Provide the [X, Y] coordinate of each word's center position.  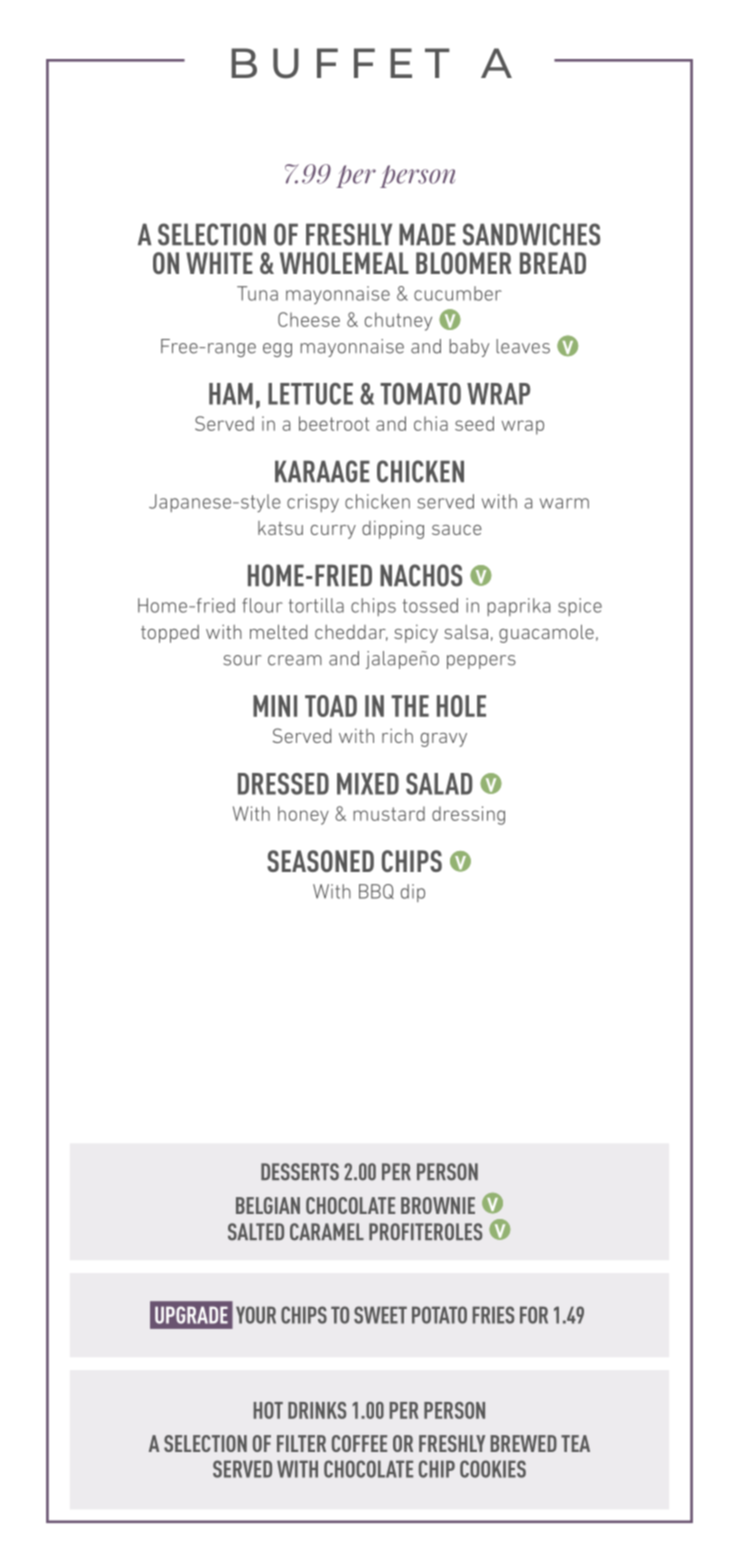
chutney [398, 321]
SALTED [256, 1232]
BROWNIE [438, 1205]
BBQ [376, 891]
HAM [231, 394]
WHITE [219, 263]
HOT [268, 1410]
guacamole [546, 633]
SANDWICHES [531, 234]
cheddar [351, 633]
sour [242, 660]
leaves [523, 346]
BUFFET [340, 63]
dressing [468, 815]
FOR [534, 1315]
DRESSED [283, 784]
